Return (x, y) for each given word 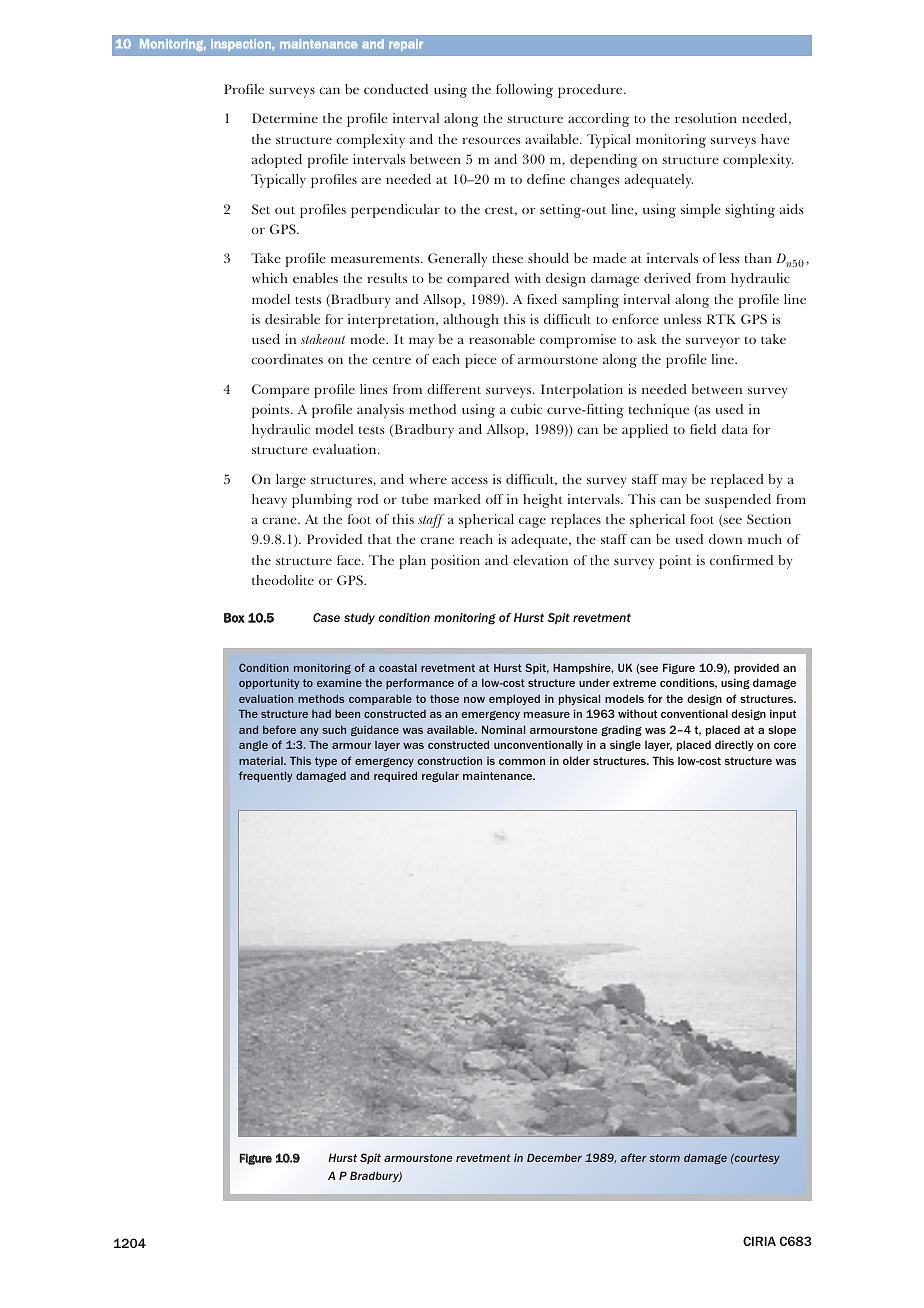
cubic (526, 409)
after (634, 1157)
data (735, 429)
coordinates (287, 359)
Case (326, 617)
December (554, 1157)
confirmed (741, 560)
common (522, 762)
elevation (540, 560)
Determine (285, 118)
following (524, 91)
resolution (706, 118)
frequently (265, 776)
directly (734, 745)
